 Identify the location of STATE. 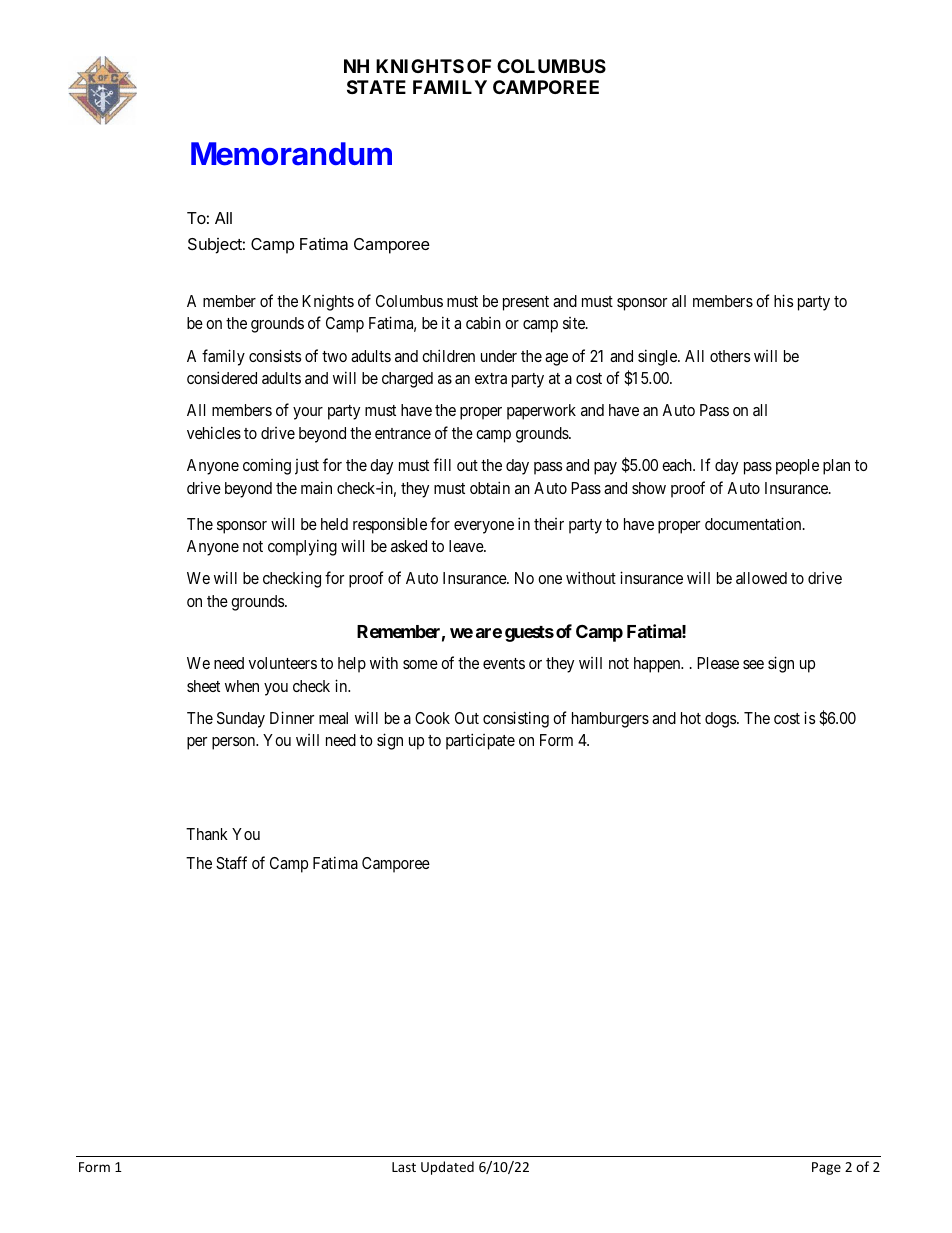
(376, 87).
